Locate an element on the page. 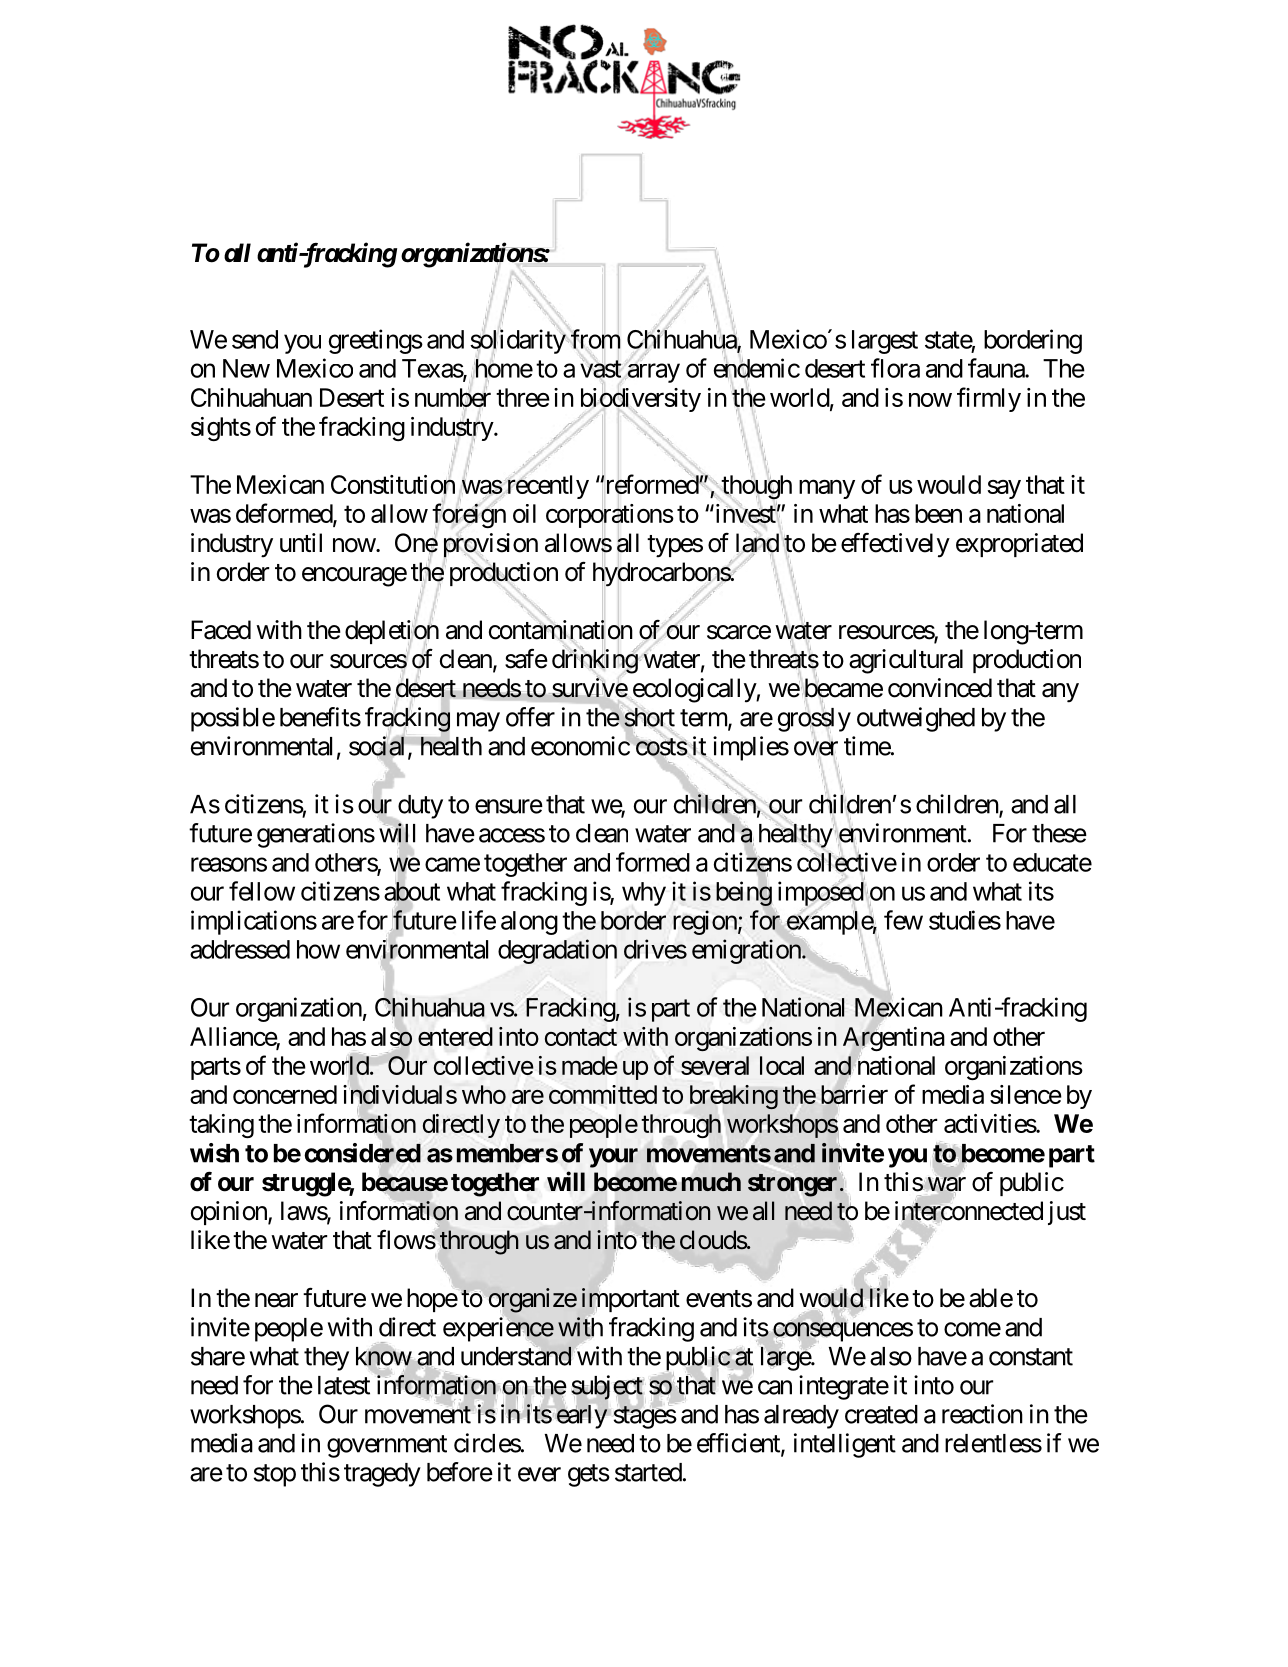  fauna is located at coordinates (997, 368).
